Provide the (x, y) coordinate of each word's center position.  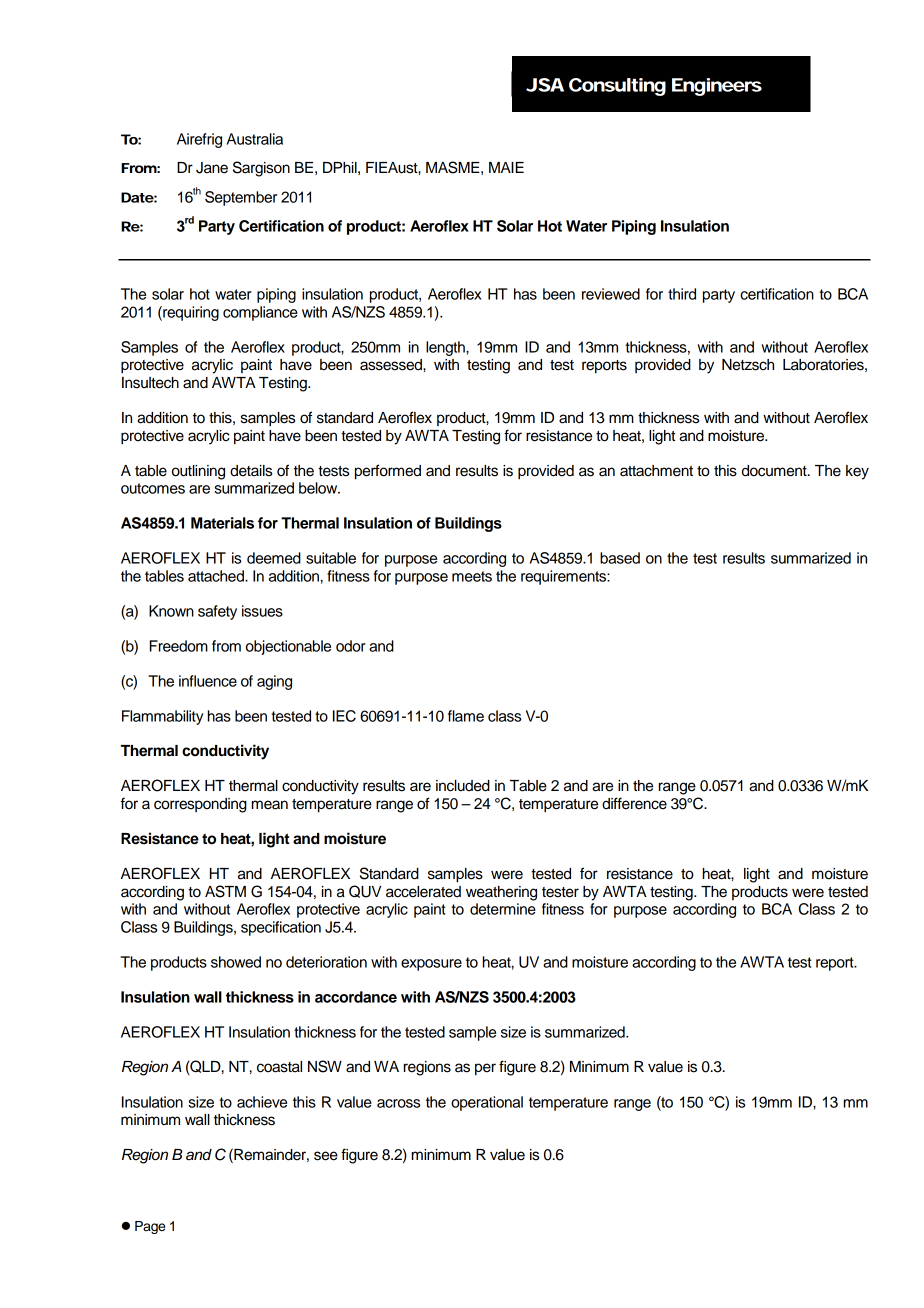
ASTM (225, 891)
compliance (260, 313)
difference (634, 803)
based (620, 558)
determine (503, 909)
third (682, 294)
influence (208, 681)
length (446, 348)
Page (150, 1227)
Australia (255, 139)
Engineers (717, 87)
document (775, 471)
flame (466, 716)
